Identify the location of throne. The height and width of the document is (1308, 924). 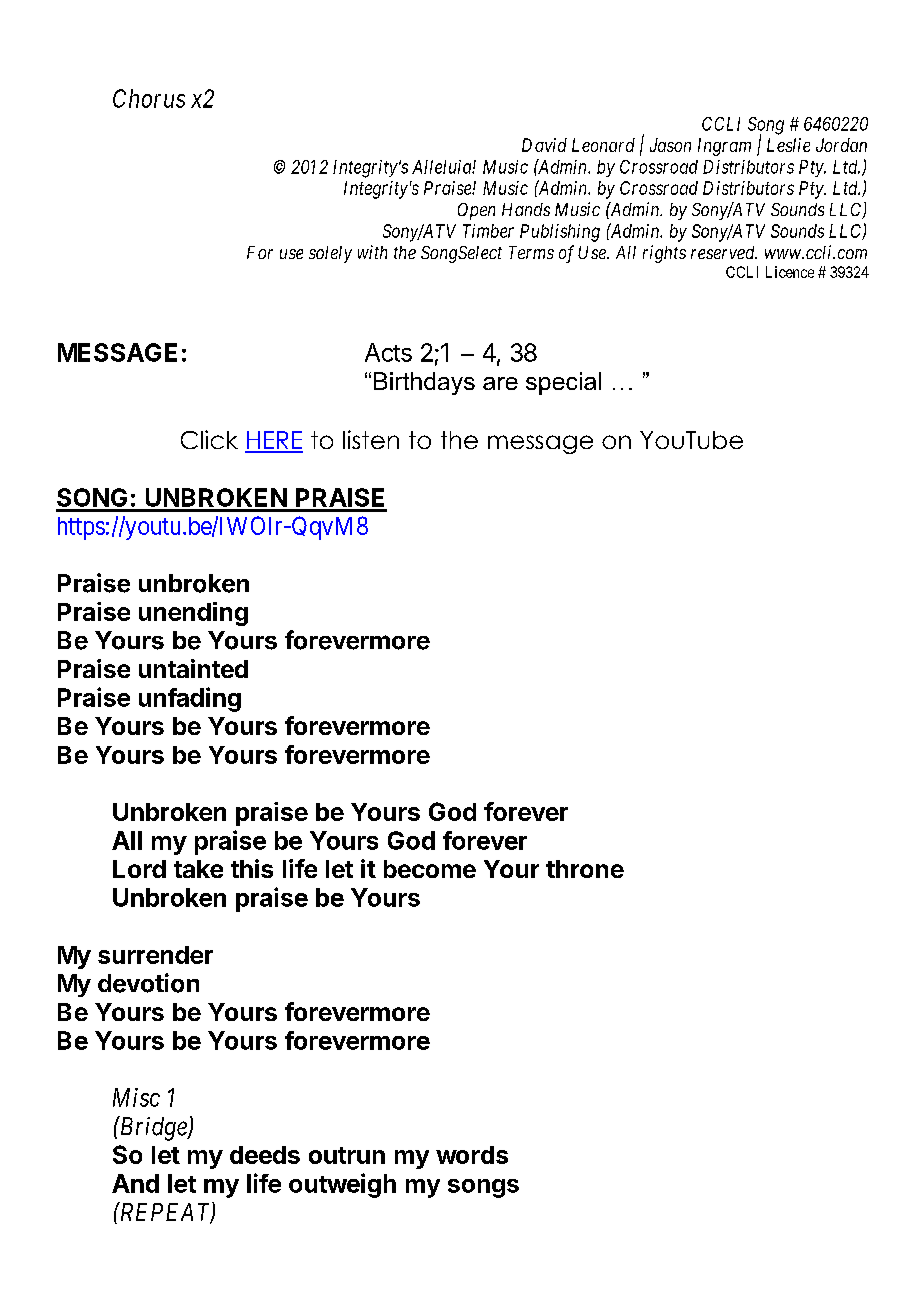
(585, 869).
